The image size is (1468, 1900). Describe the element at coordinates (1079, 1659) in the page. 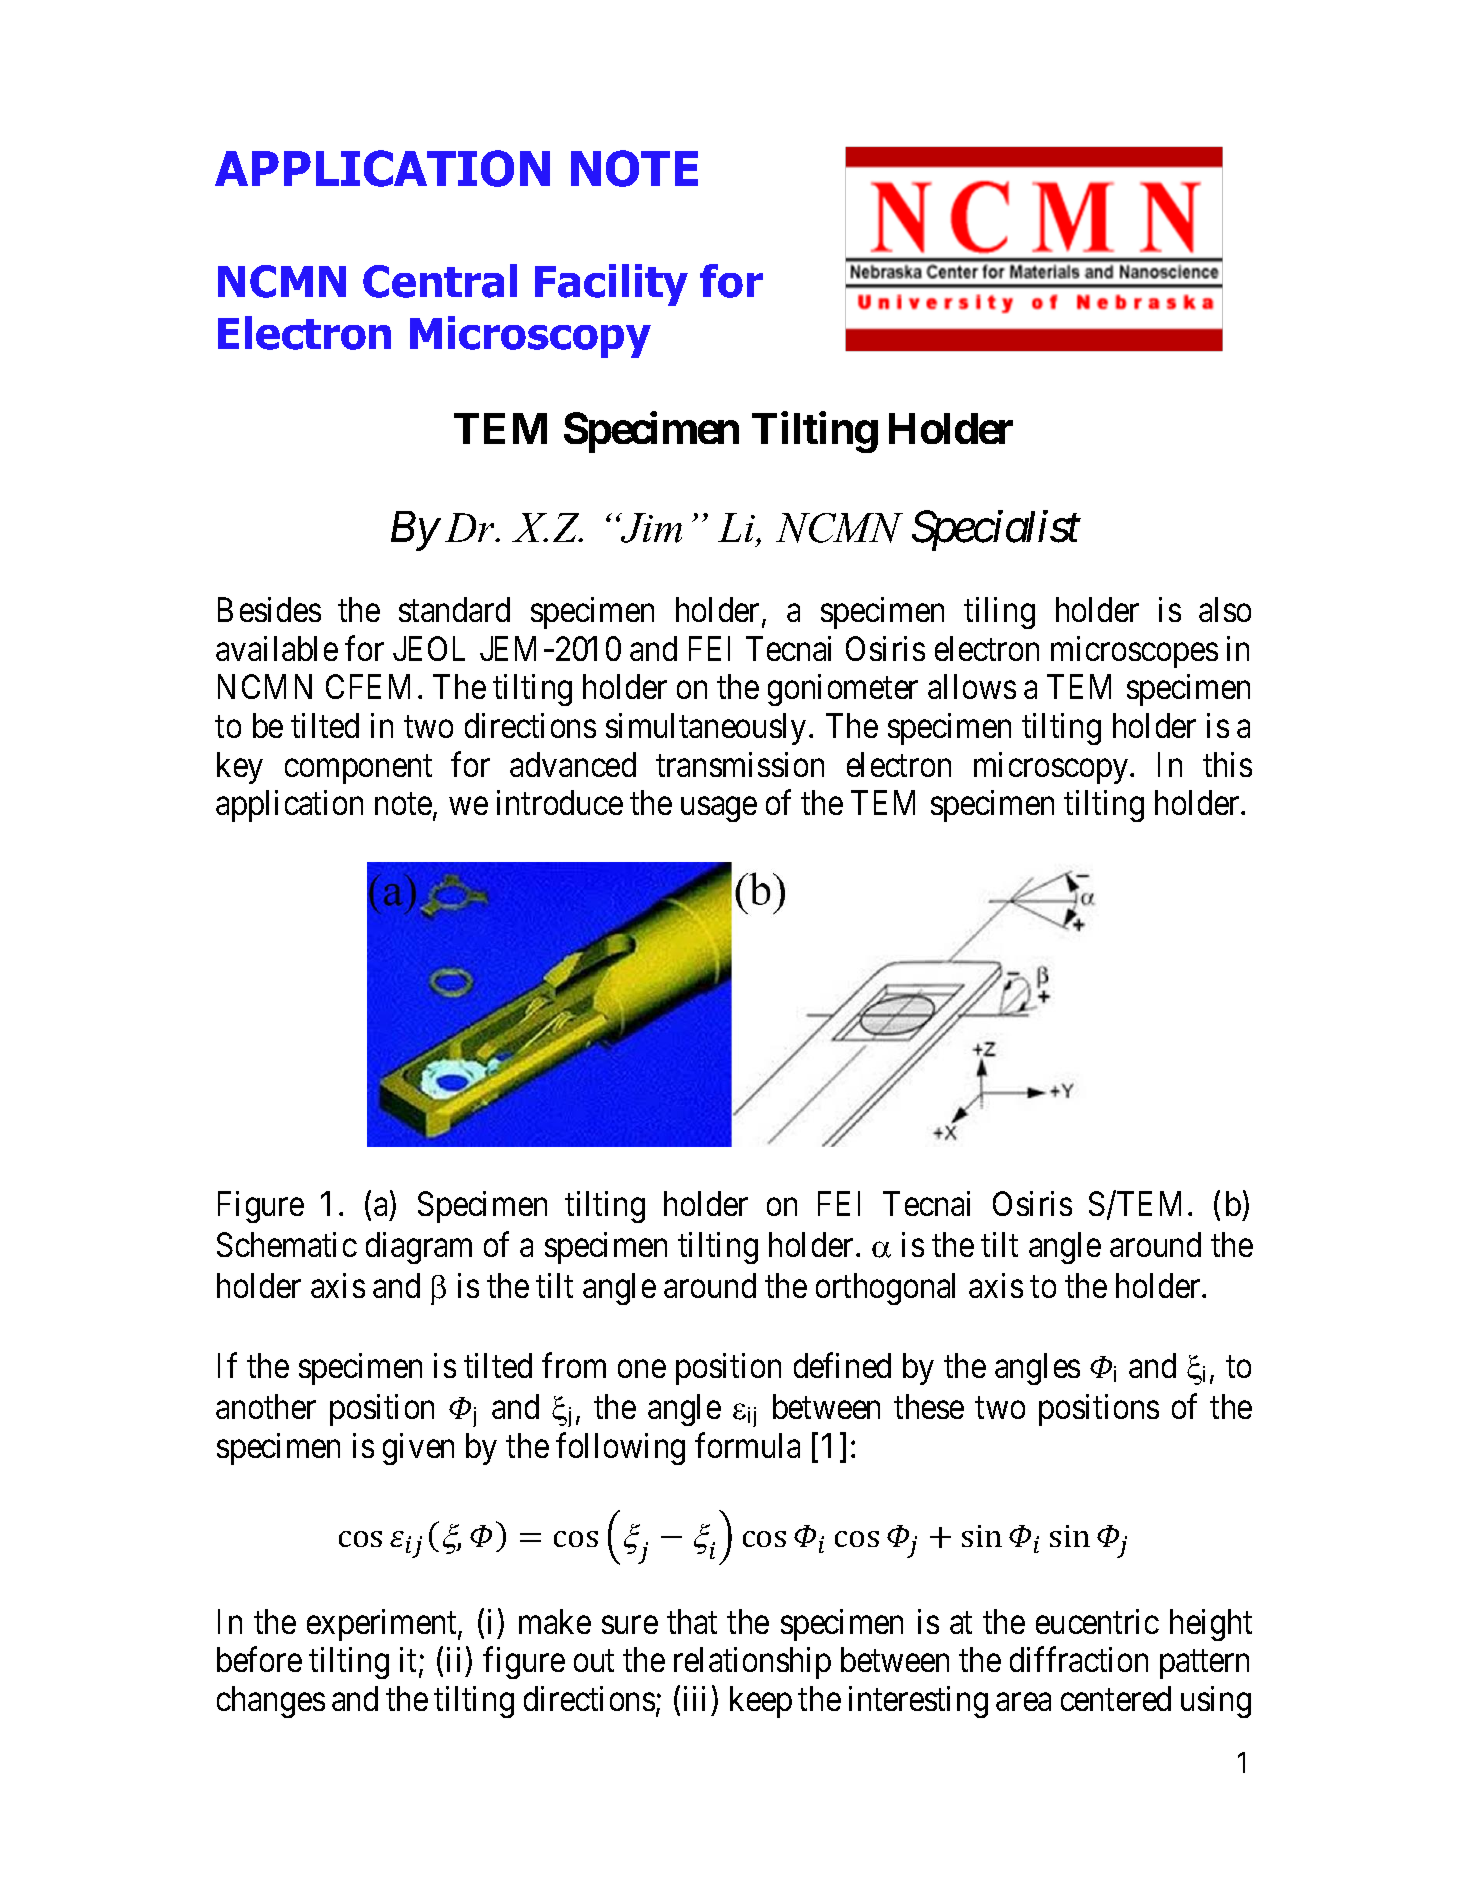

I see `diffraction` at that location.
